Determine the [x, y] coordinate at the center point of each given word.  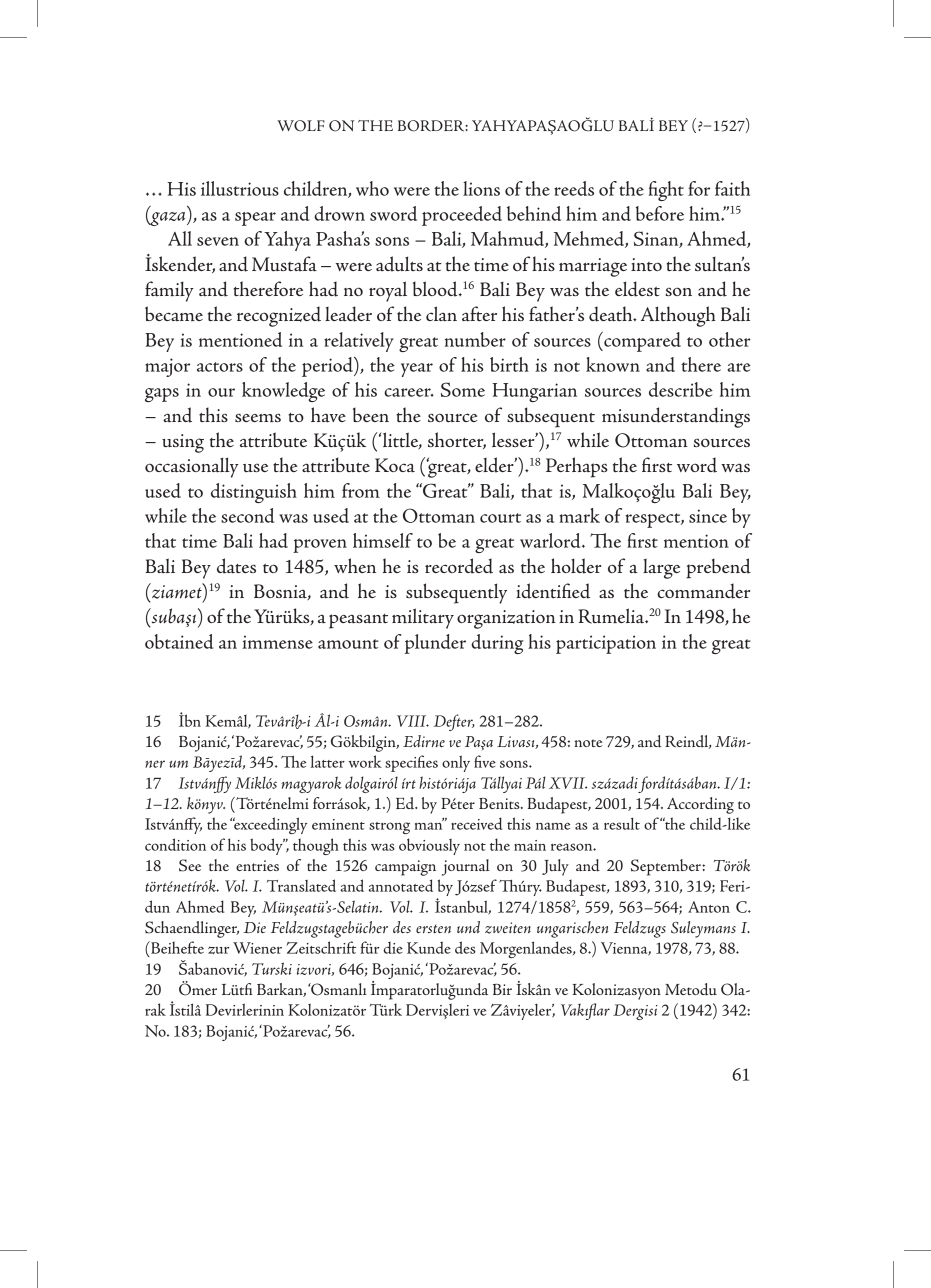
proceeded [462, 216]
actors [220, 367]
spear [255, 219]
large [661, 569]
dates [236, 566]
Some [463, 389]
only [456, 763]
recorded [459, 566]
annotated [401, 885]
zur [218, 950]
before [660, 213]
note [588, 743]
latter [328, 761]
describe [681, 389]
